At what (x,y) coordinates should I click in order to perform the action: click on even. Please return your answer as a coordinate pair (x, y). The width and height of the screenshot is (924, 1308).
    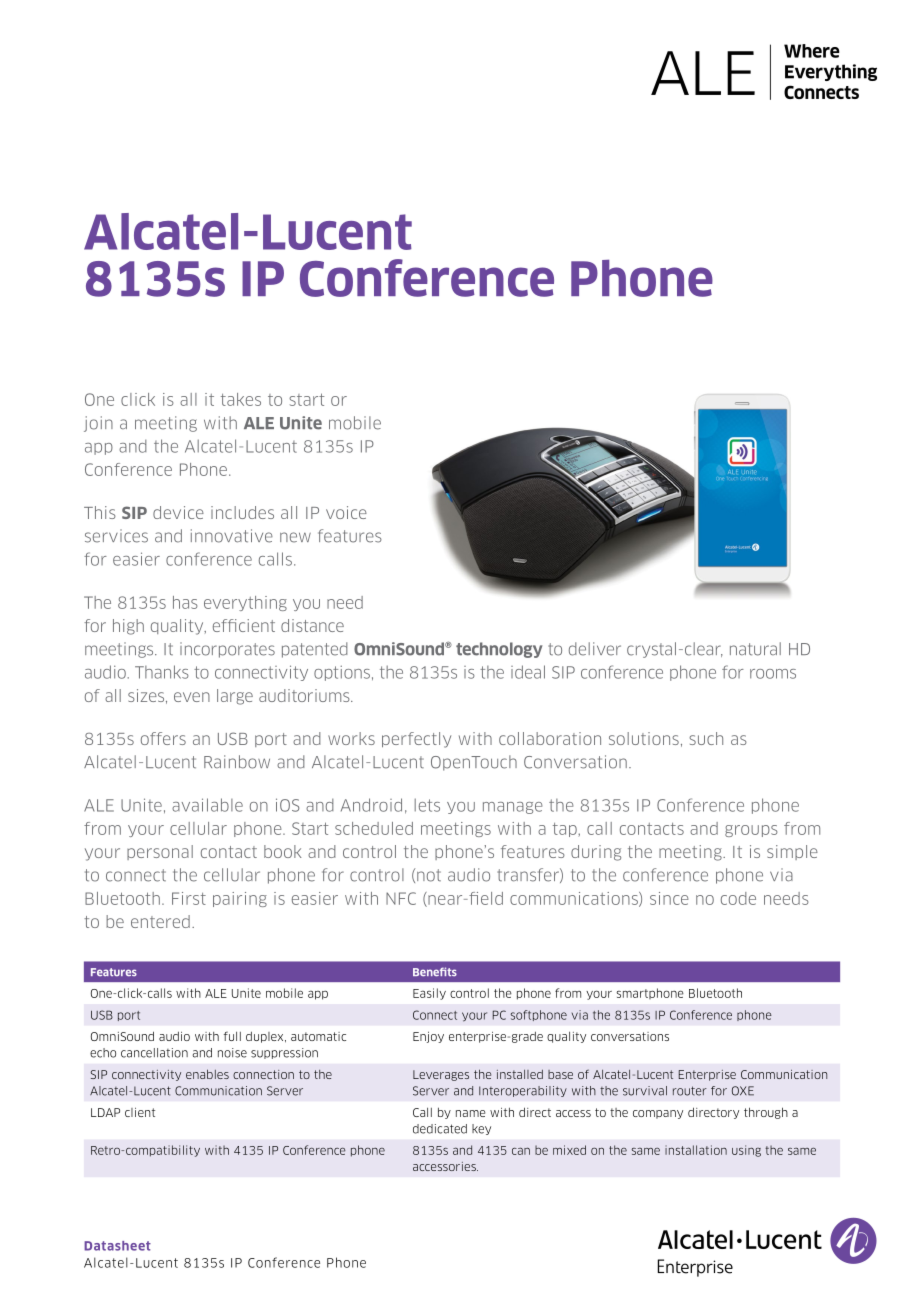
    Looking at the image, I should click on (192, 697).
